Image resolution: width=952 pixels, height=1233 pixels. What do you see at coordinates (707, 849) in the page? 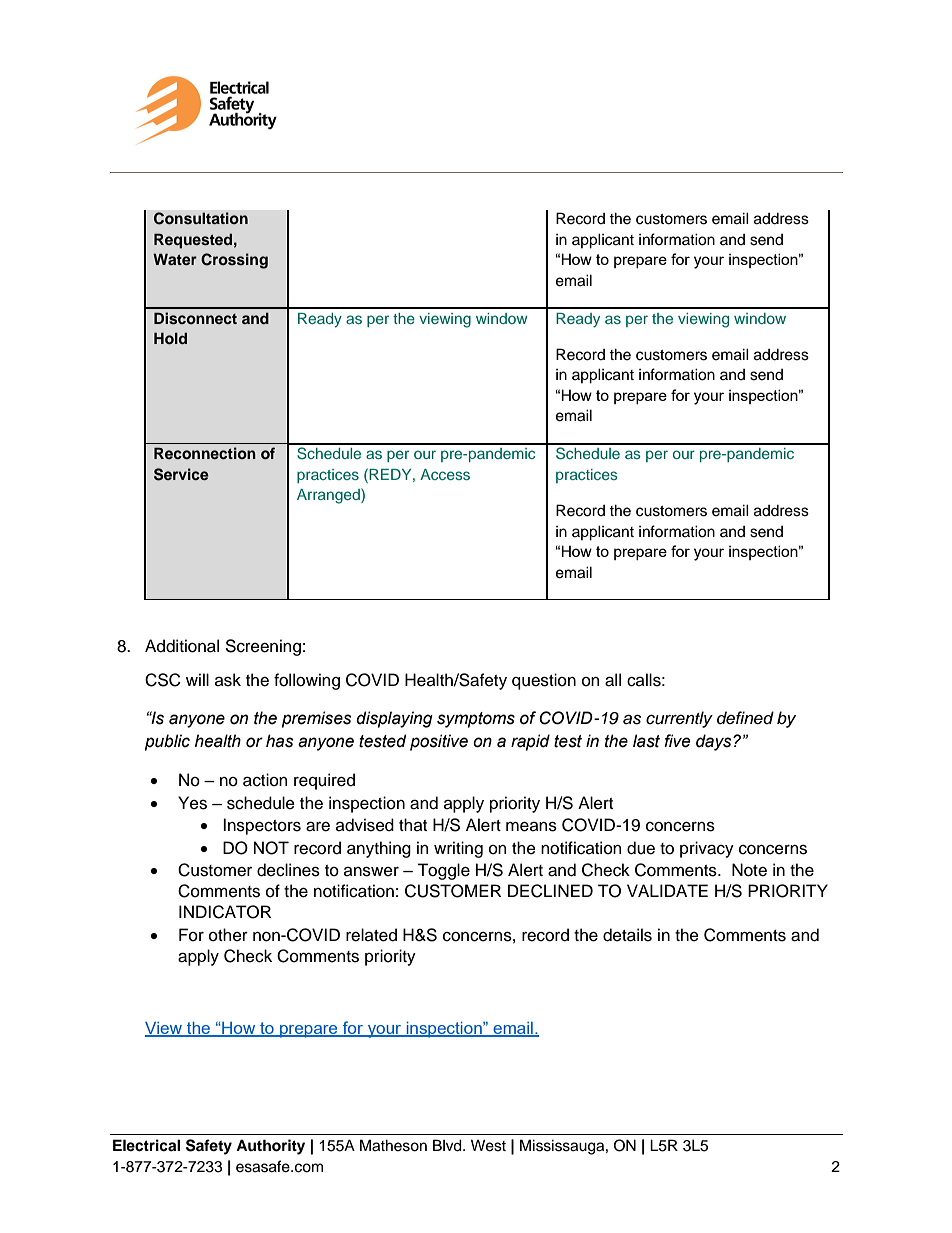
I see `privacy` at bounding box center [707, 849].
